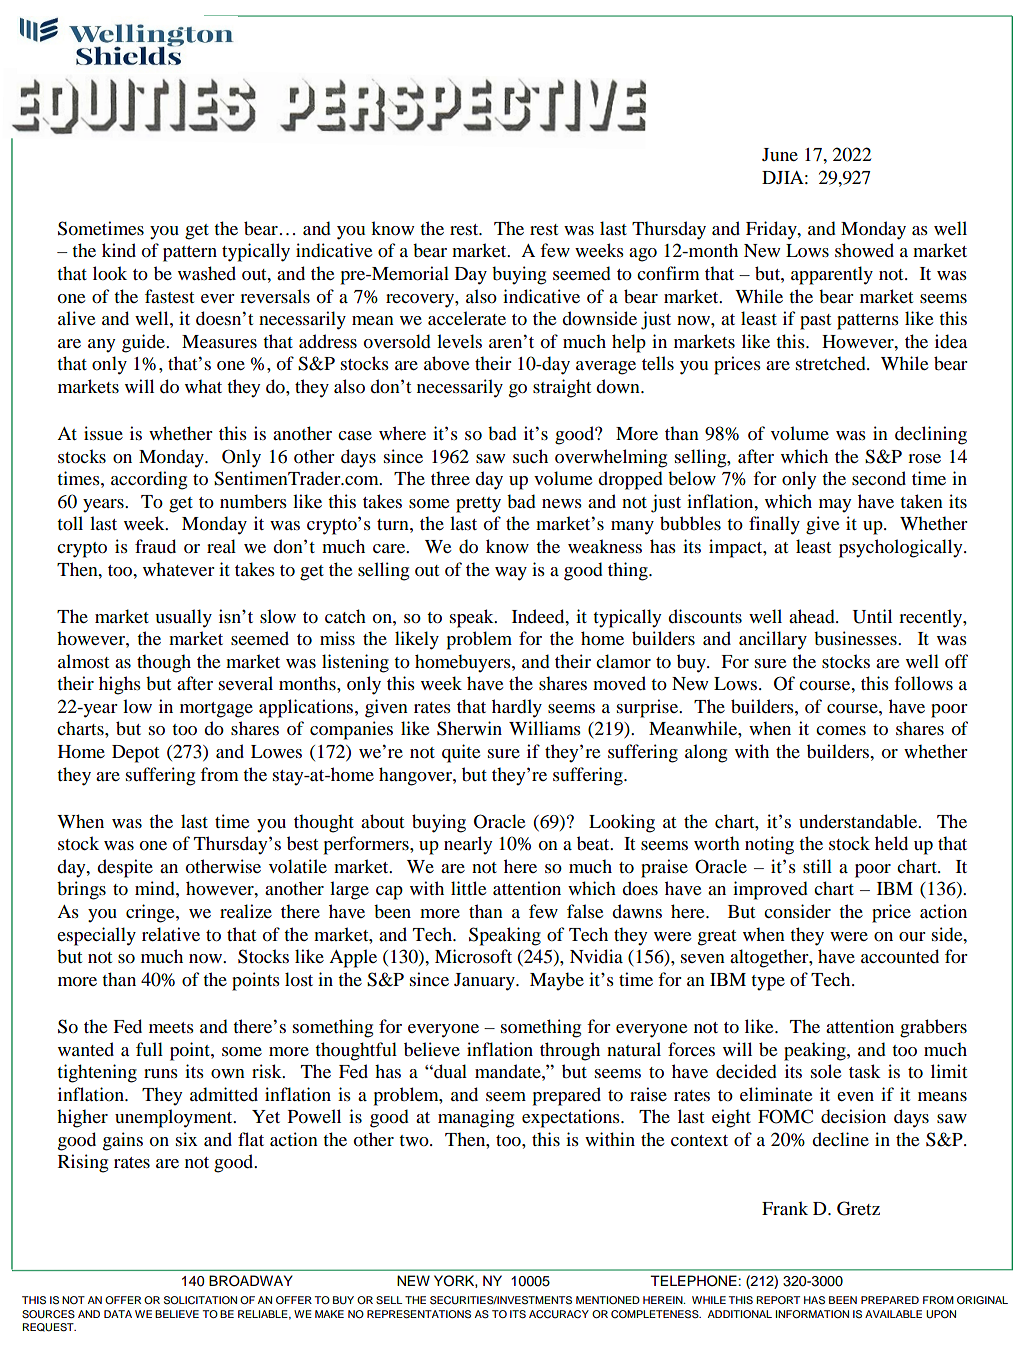 The height and width of the screenshot is (1348, 1027). What do you see at coordinates (893, 1314) in the screenshot?
I see `AVAILABLE` at bounding box center [893, 1314].
